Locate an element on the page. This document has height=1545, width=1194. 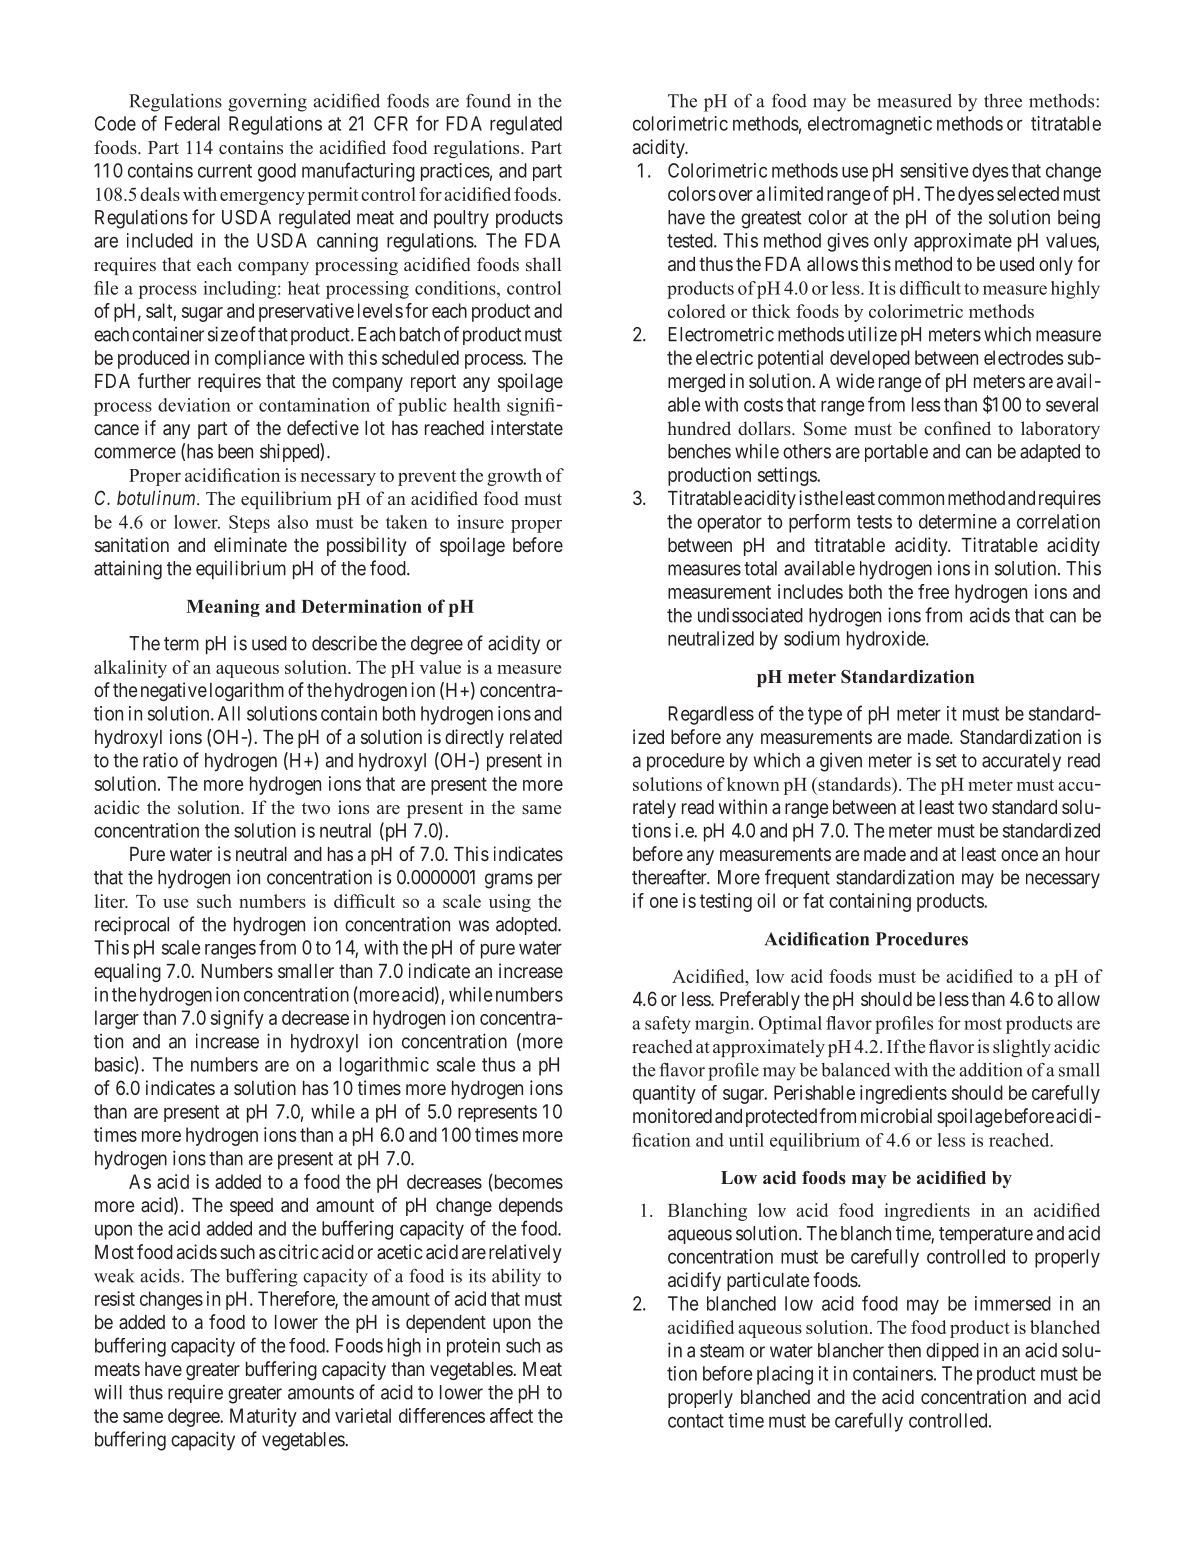
dipped is located at coordinates (952, 1351).
